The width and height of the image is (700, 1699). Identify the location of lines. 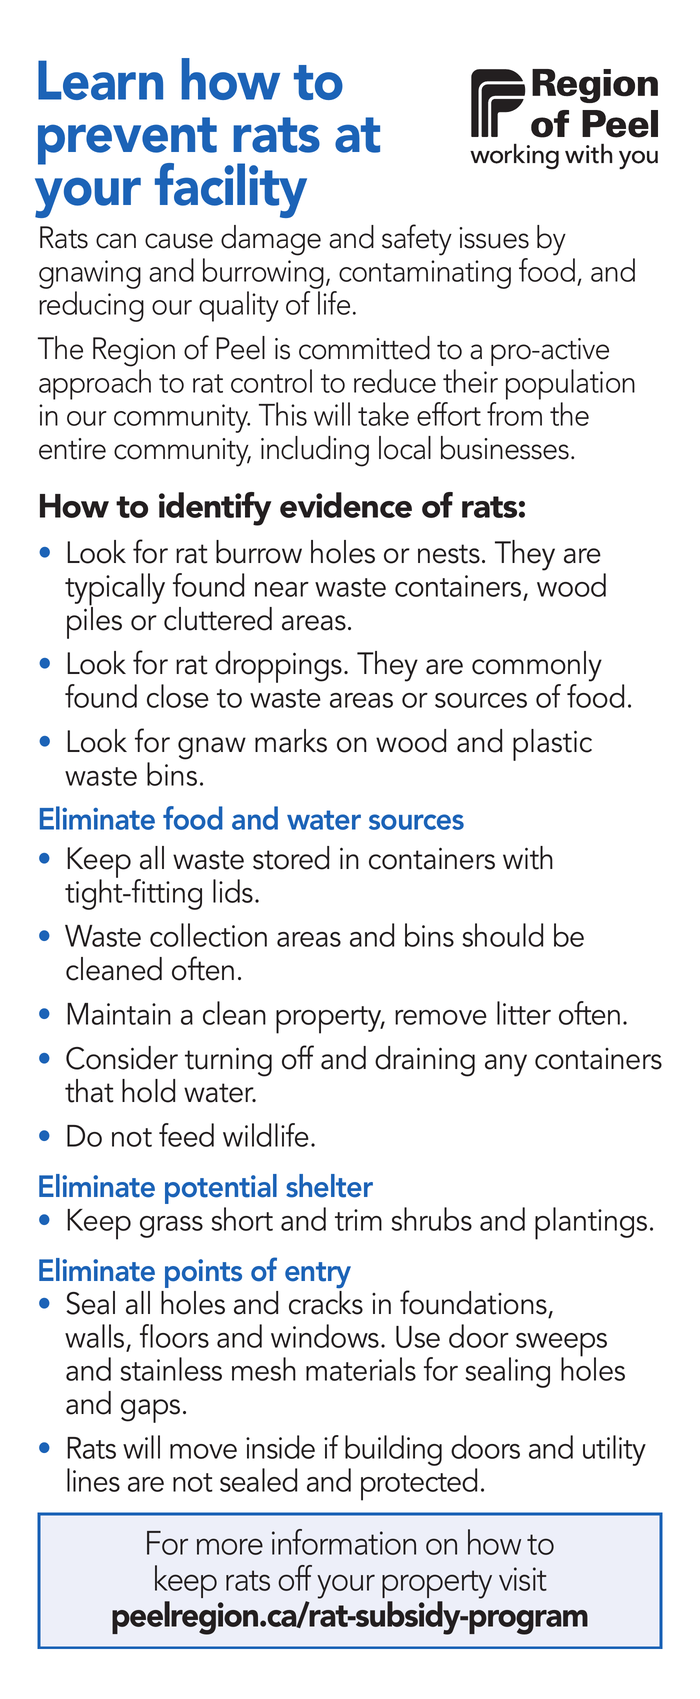
(93, 1480).
